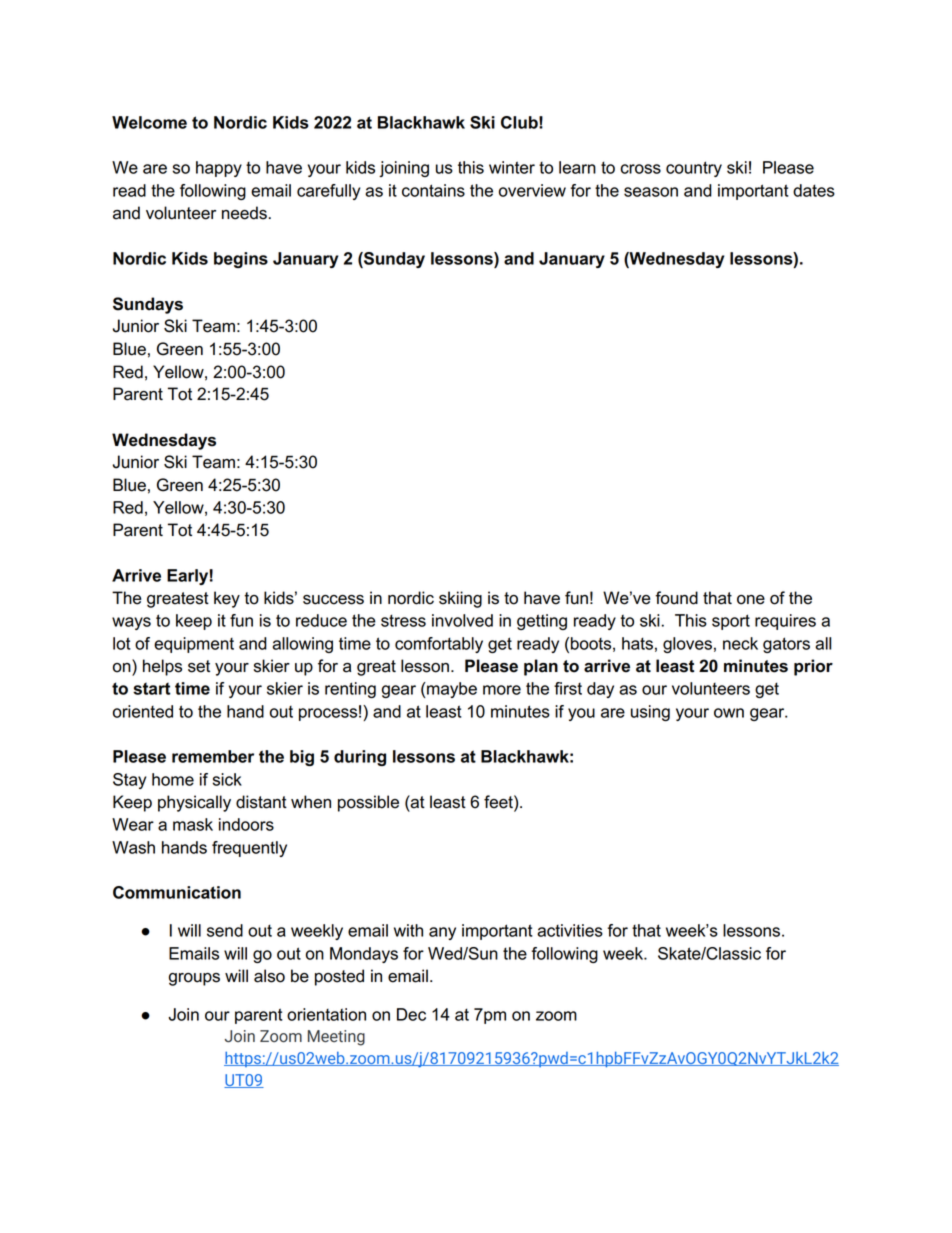 The image size is (952, 1233). I want to click on Dec, so click(411, 1014).
